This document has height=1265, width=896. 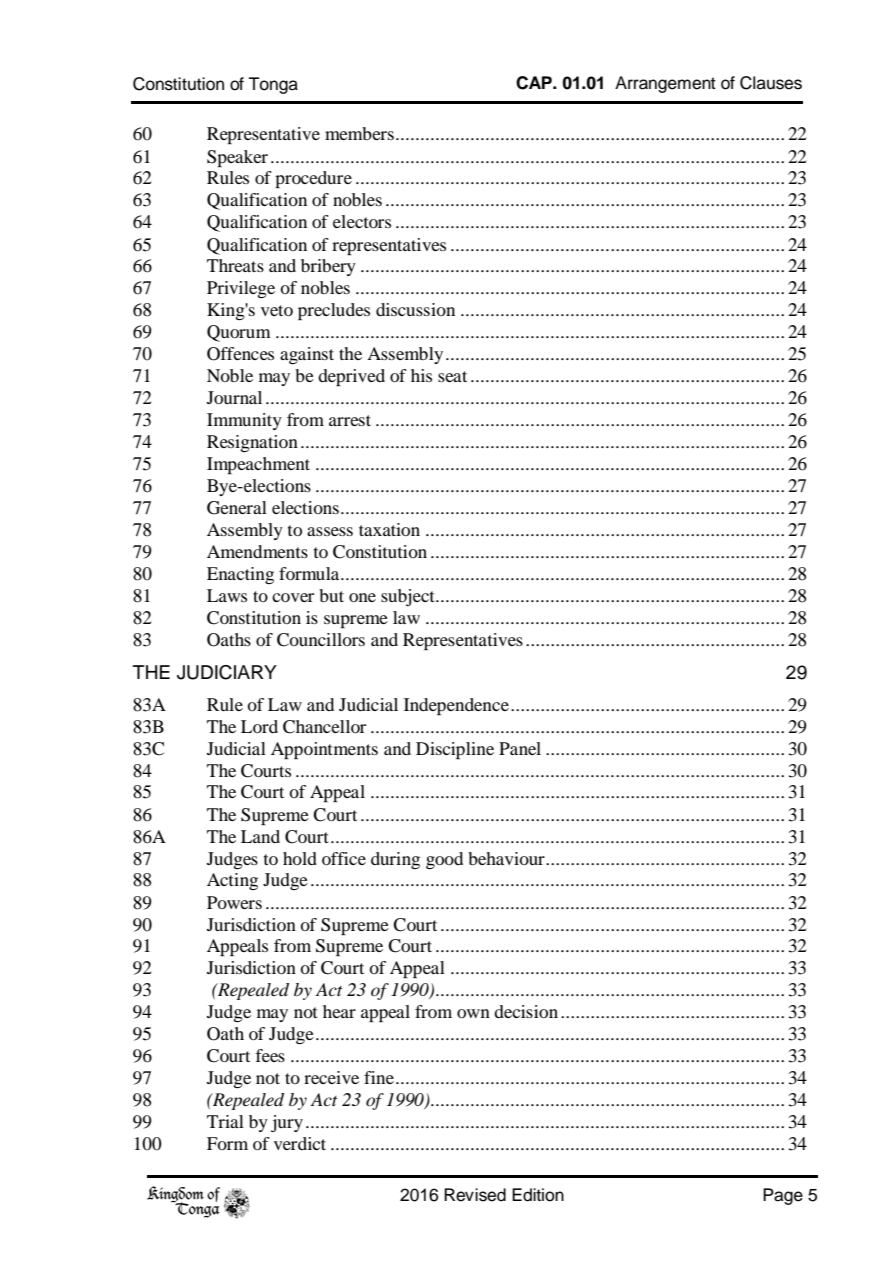 What do you see at coordinates (273, 85) in the document?
I see `Tonga` at bounding box center [273, 85].
